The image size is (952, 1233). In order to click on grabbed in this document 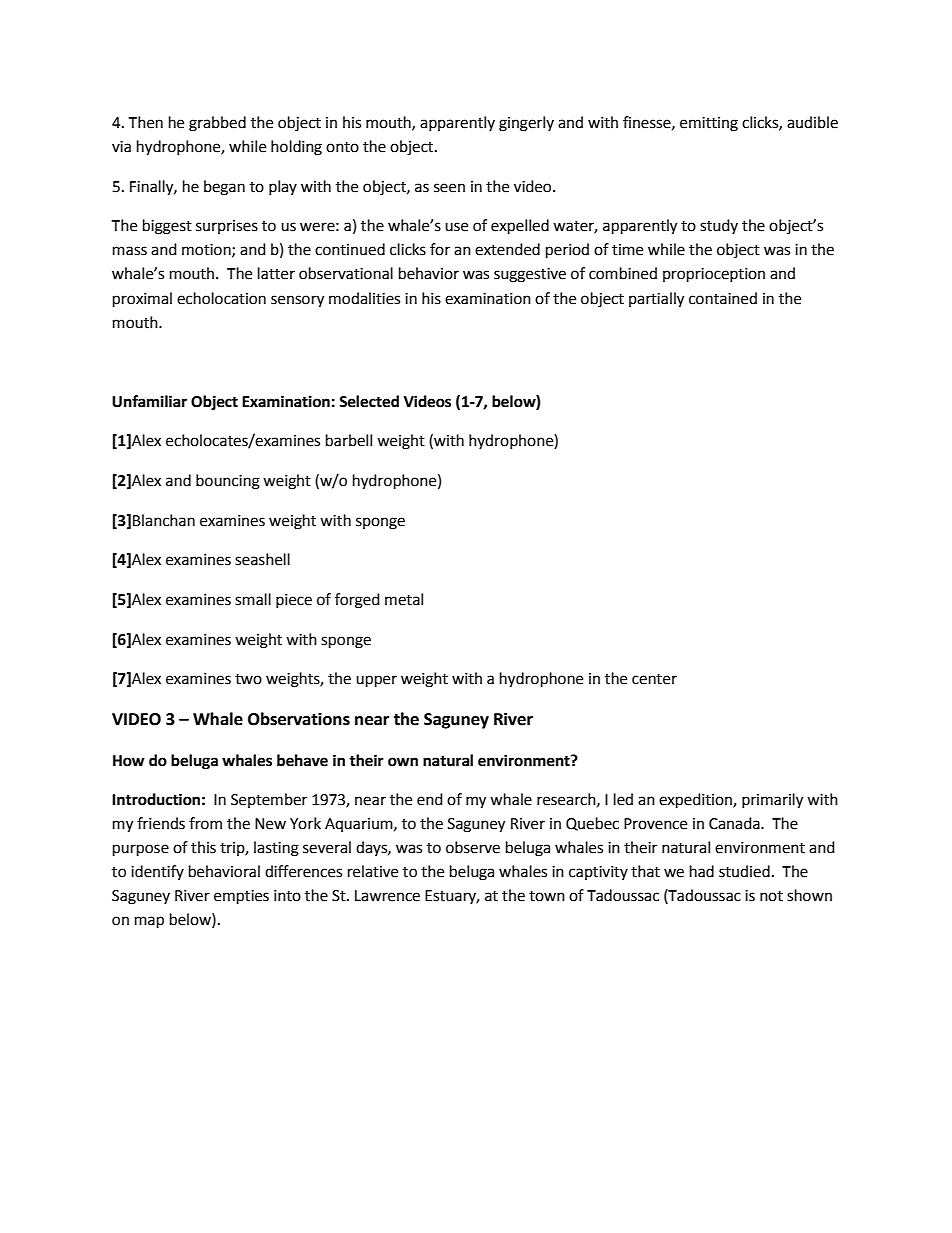, I will do `click(217, 124)`.
